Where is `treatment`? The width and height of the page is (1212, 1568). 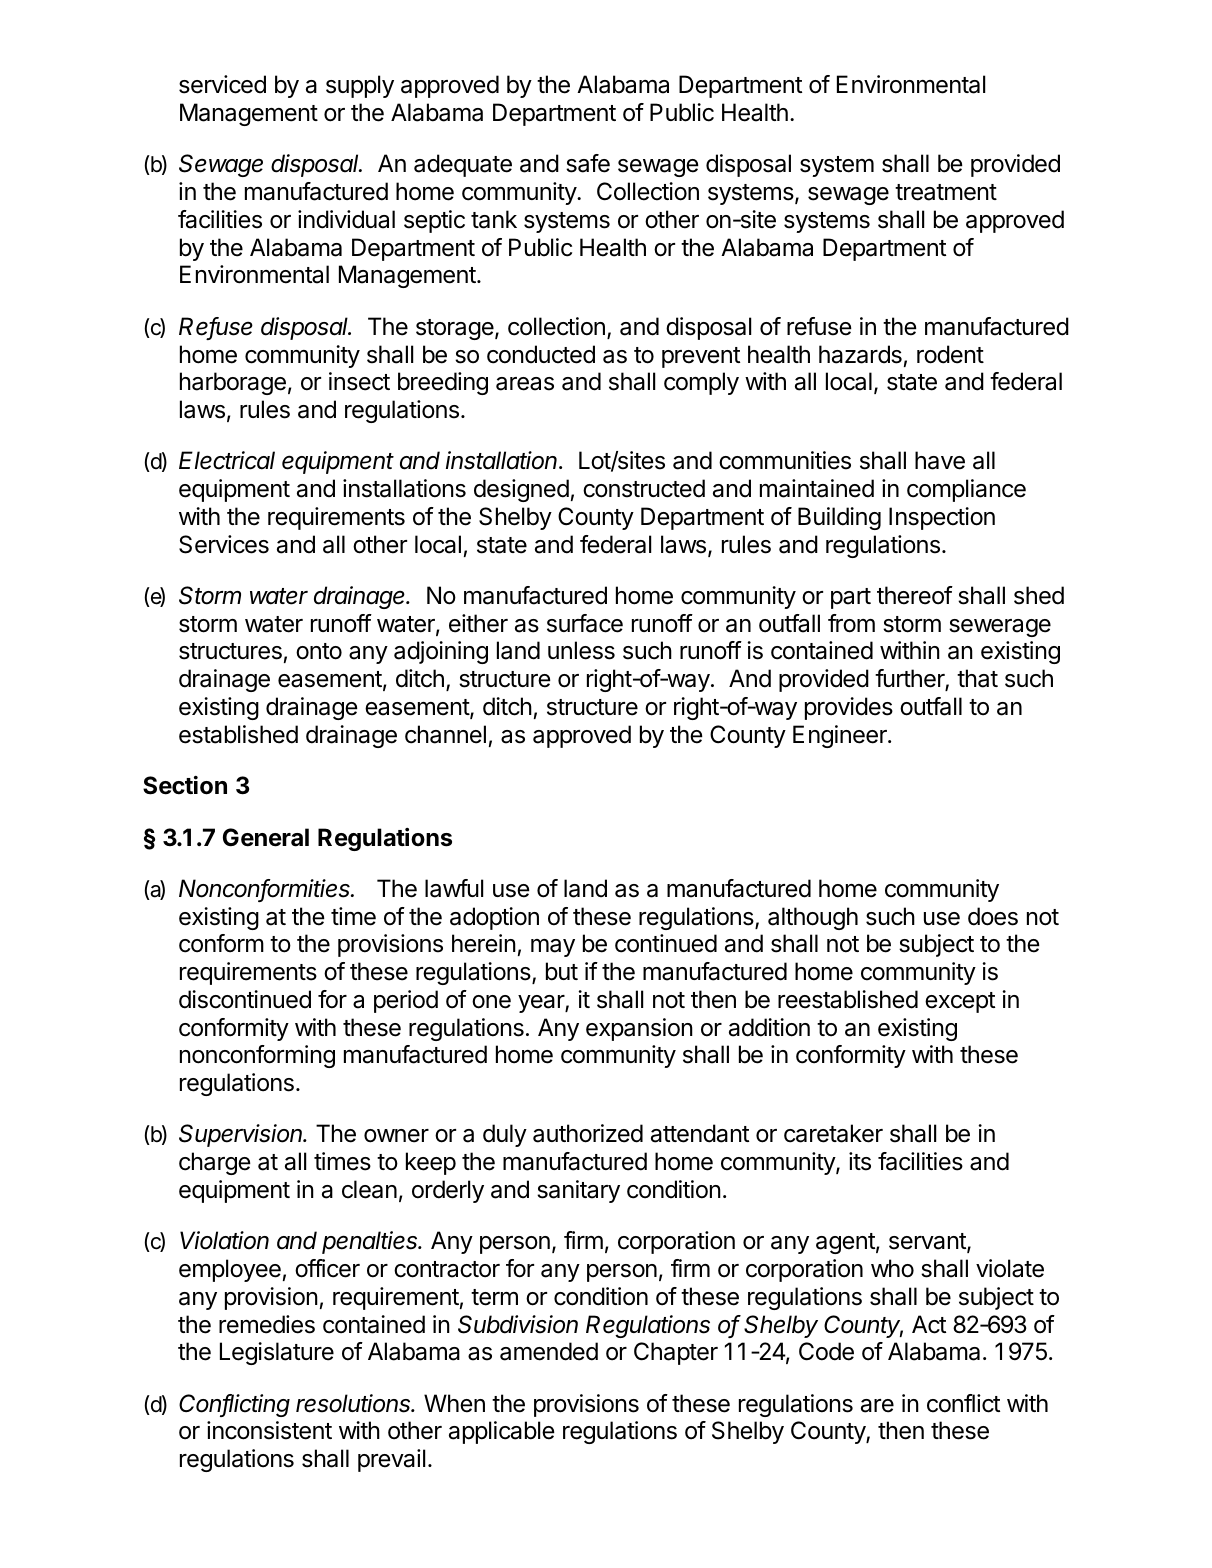
treatment is located at coordinates (946, 192).
